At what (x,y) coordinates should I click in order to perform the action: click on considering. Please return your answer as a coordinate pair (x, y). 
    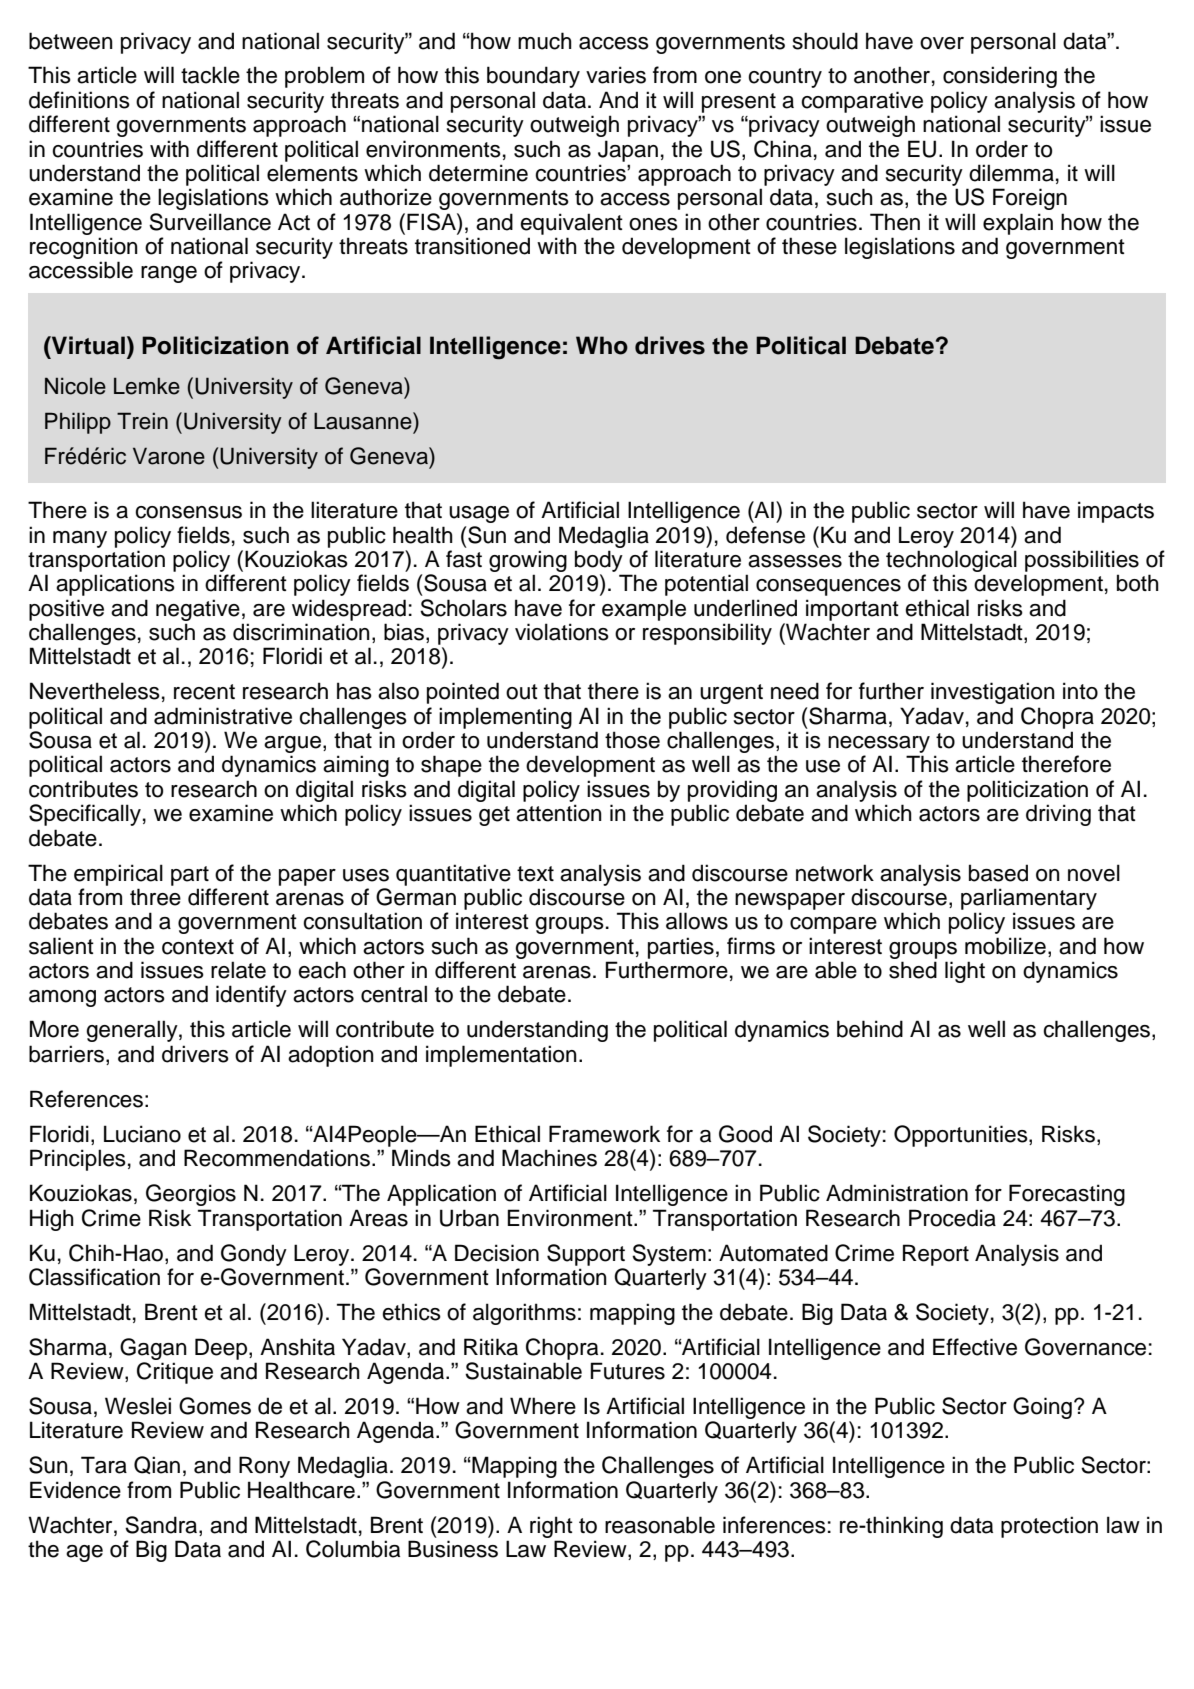
    Looking at the image, I should click on (1000, 77).
